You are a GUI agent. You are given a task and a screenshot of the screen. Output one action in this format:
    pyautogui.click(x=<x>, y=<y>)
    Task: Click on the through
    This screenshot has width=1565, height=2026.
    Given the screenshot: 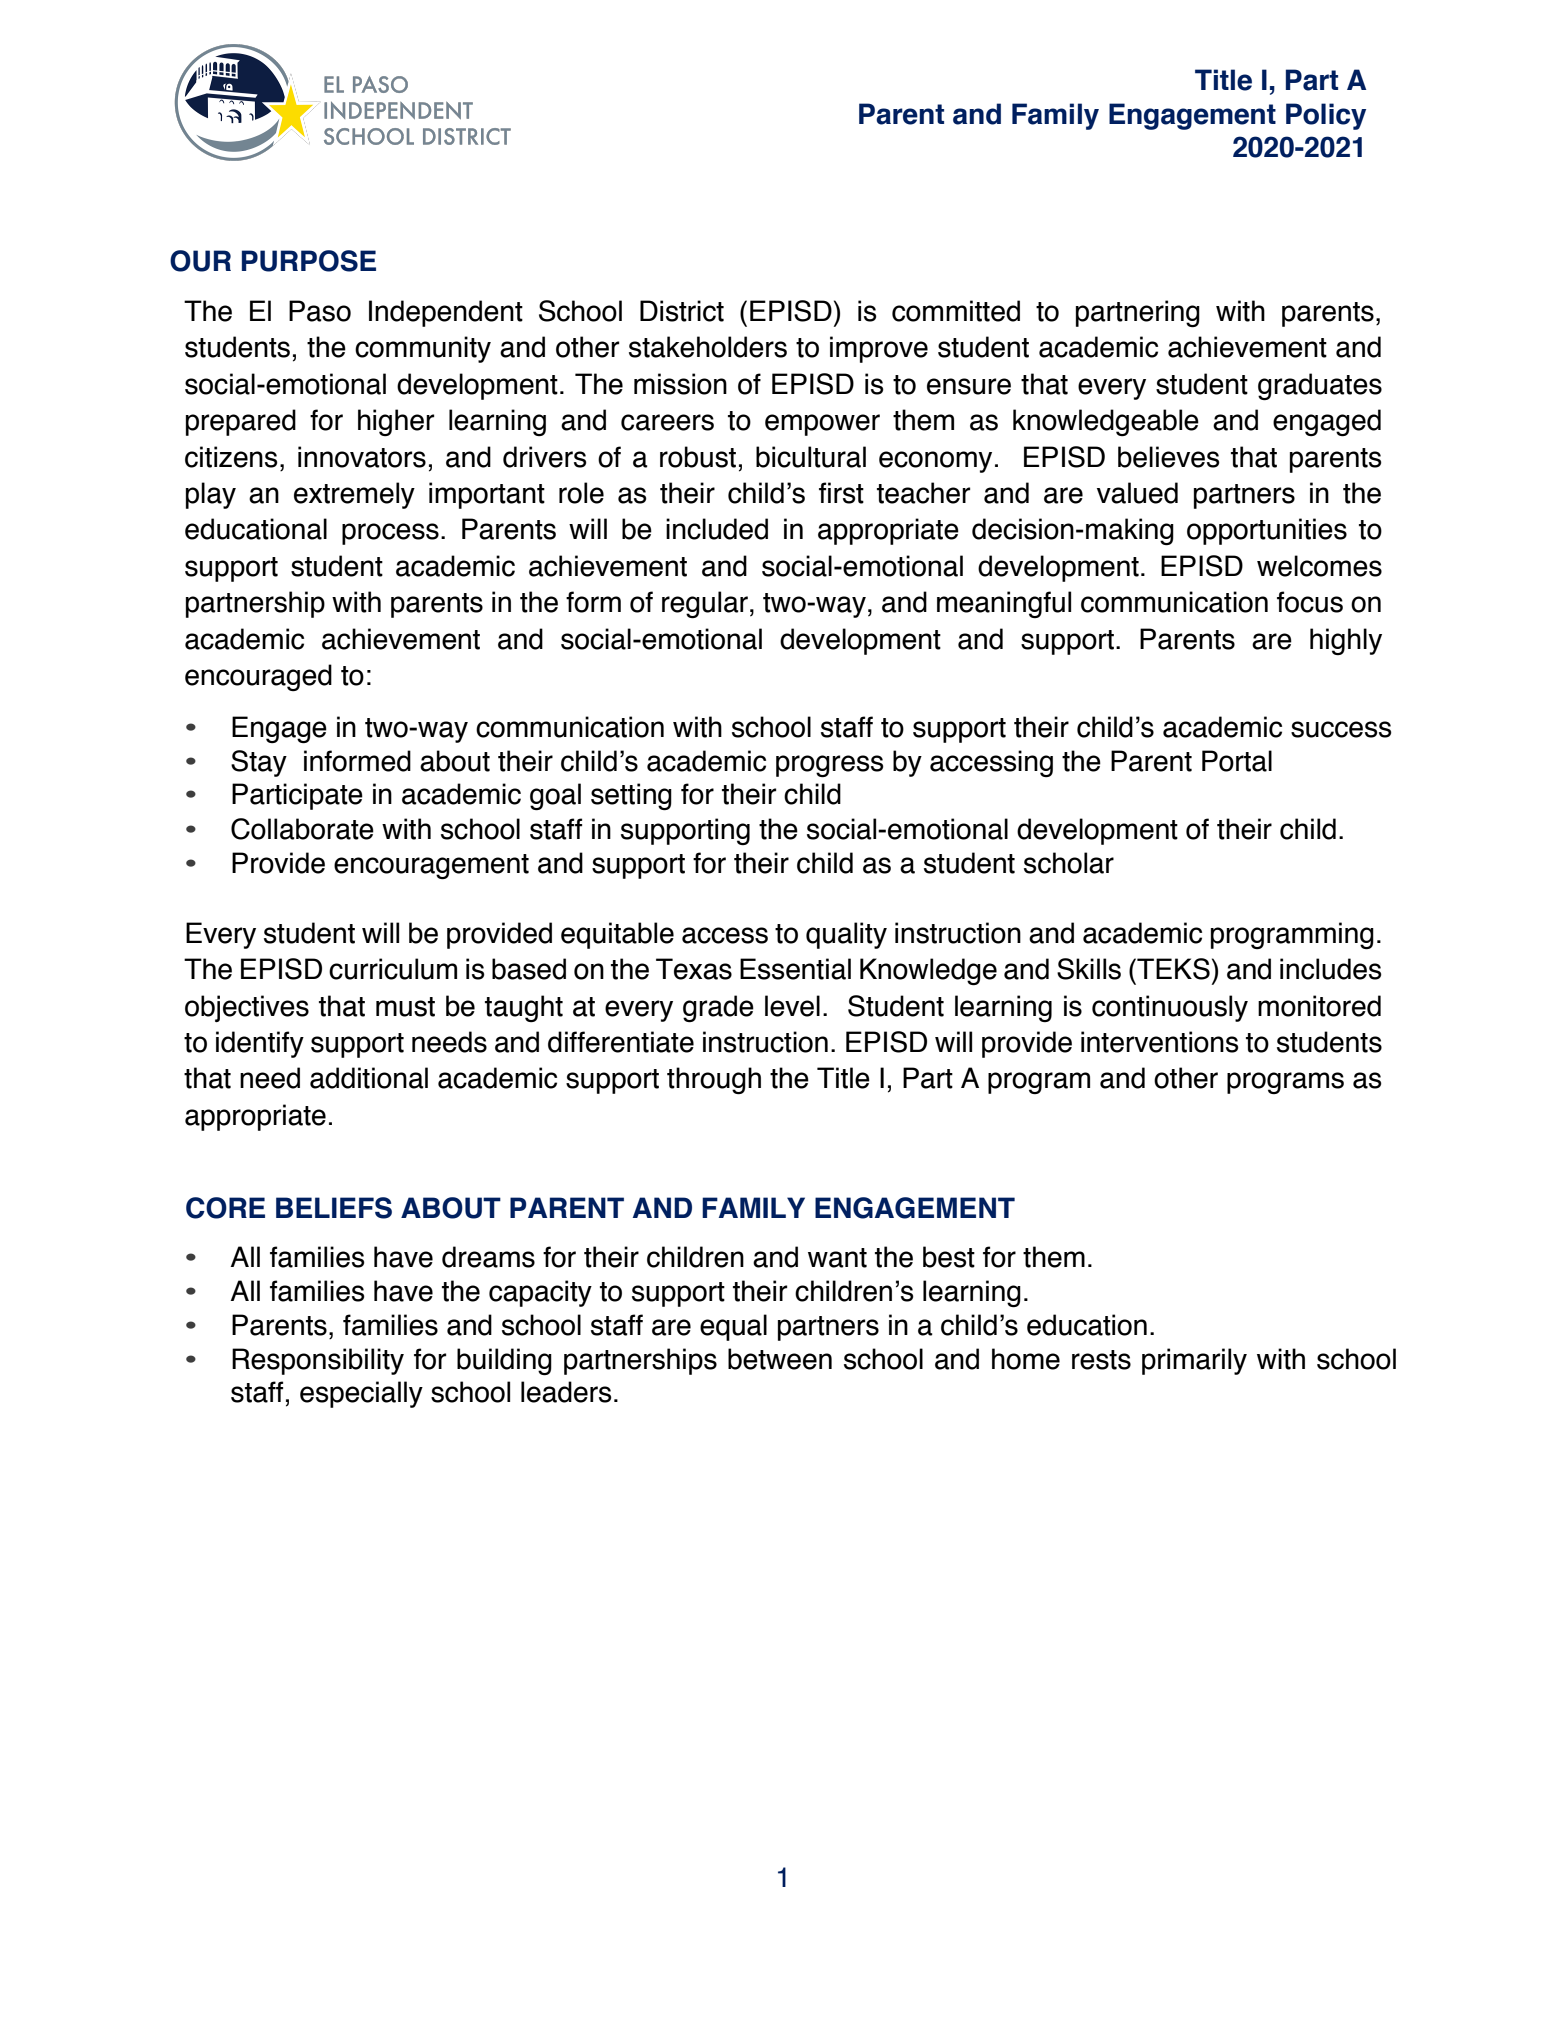 What is the action you would take?
    pyautogui.click(x=714, y=1080)
